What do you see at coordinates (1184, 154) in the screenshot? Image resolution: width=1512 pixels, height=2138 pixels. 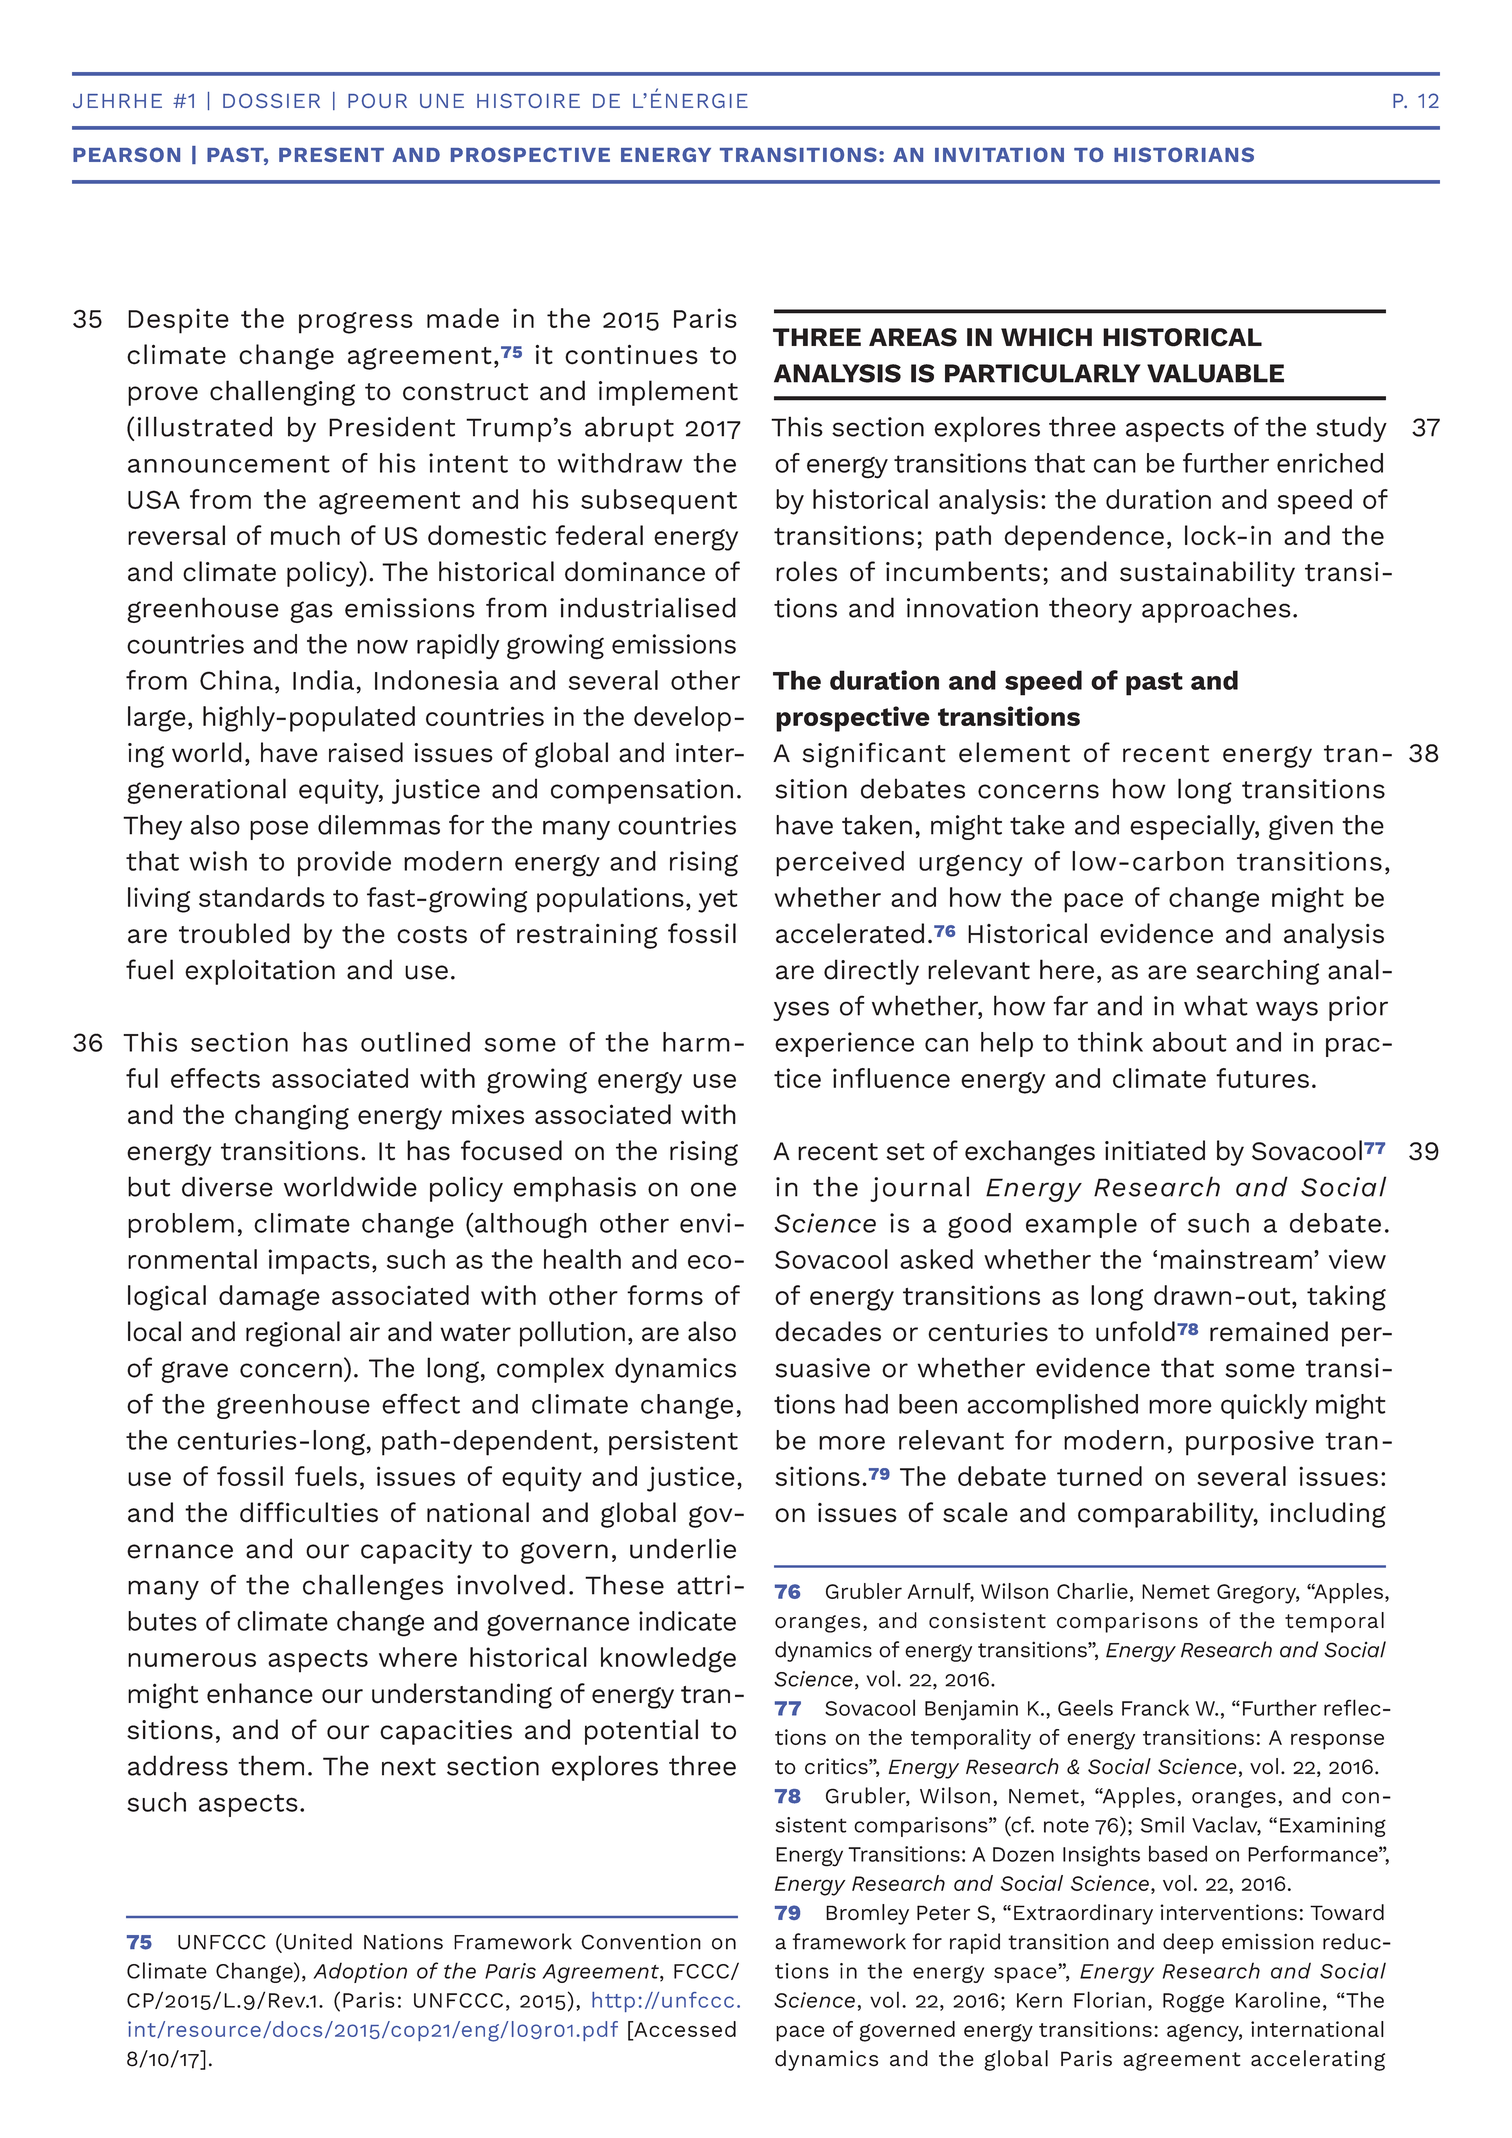 I see `HISTORIANS` at bounding box center [1184, 154].
